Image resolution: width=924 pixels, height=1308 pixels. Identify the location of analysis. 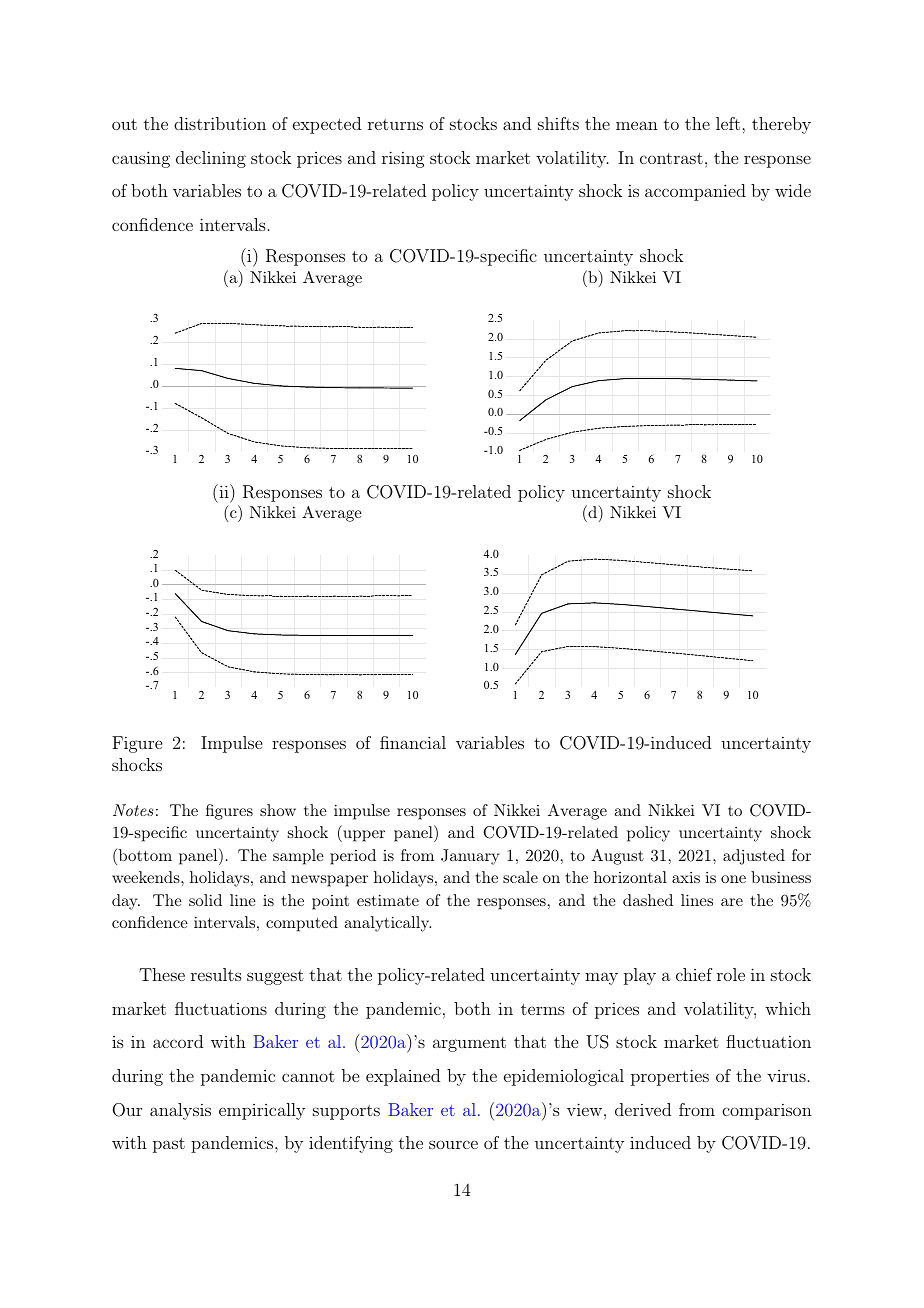
(180, 1111).
